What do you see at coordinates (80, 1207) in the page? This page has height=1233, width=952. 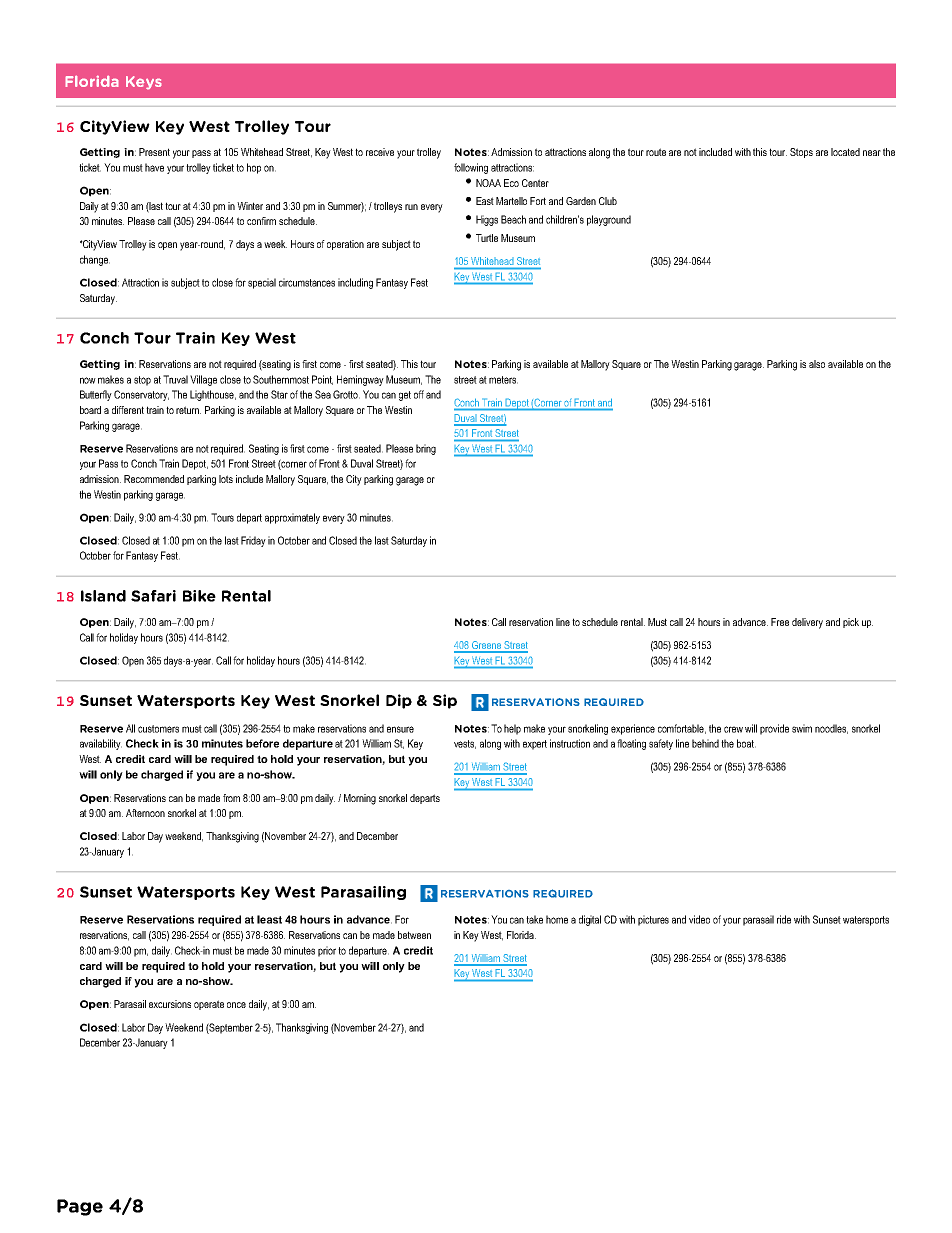 I see `Page` at bounding box center [80, 1207].
